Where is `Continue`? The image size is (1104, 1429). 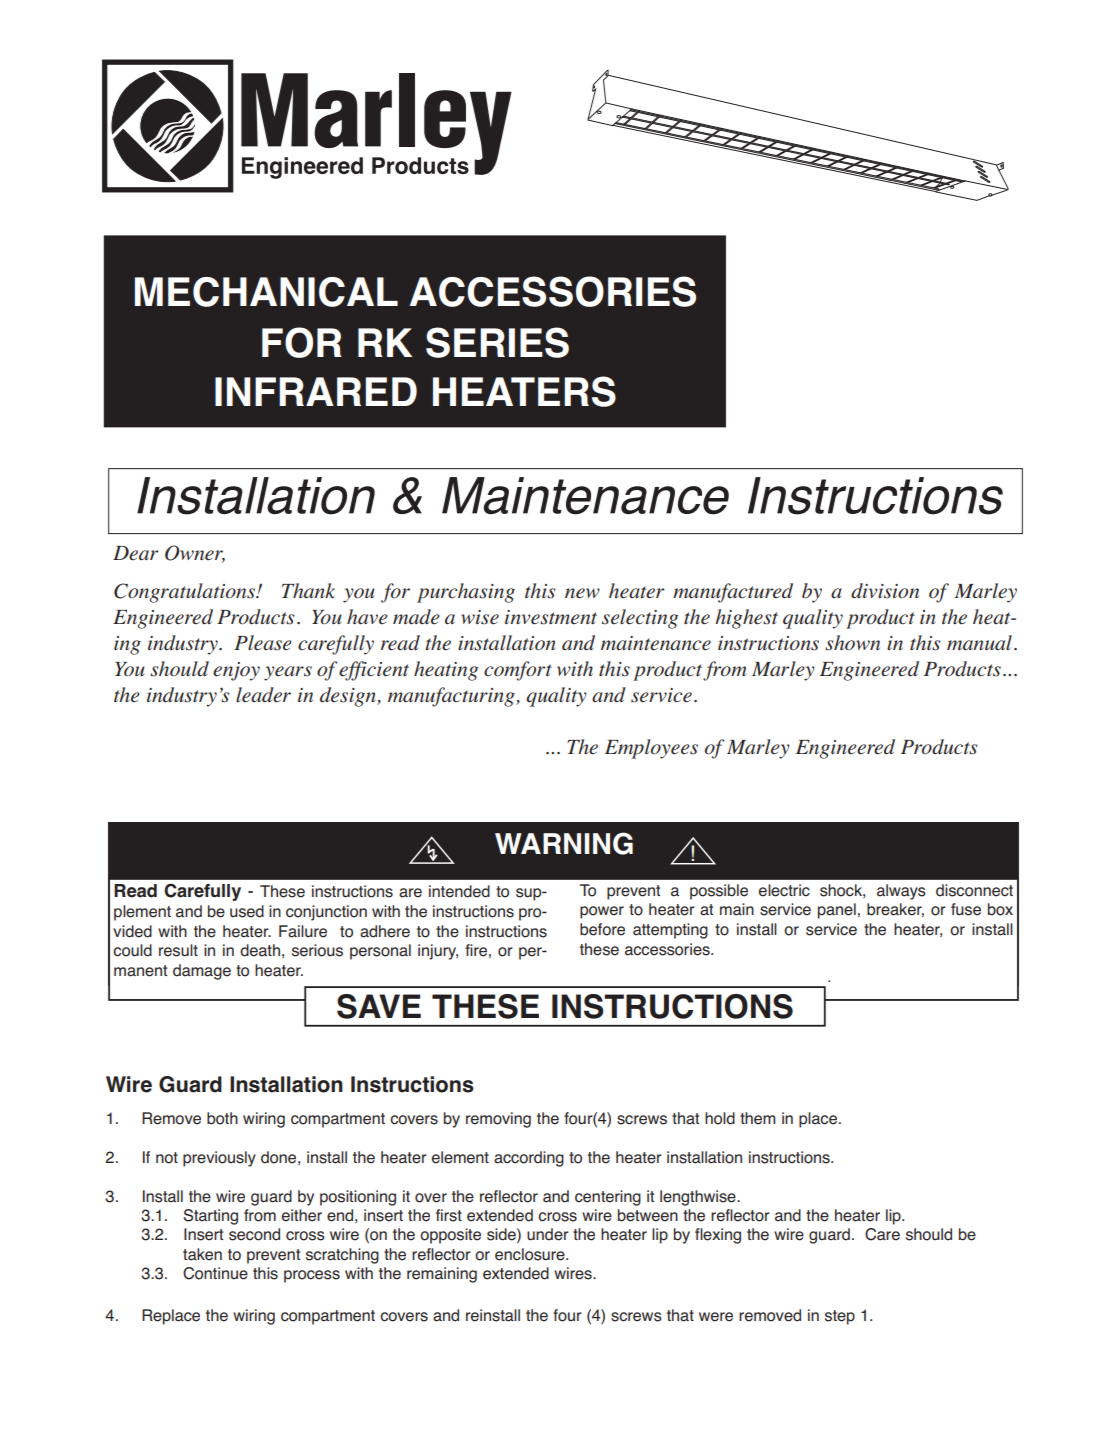 Continue is located at coordinates (215, 1273).
